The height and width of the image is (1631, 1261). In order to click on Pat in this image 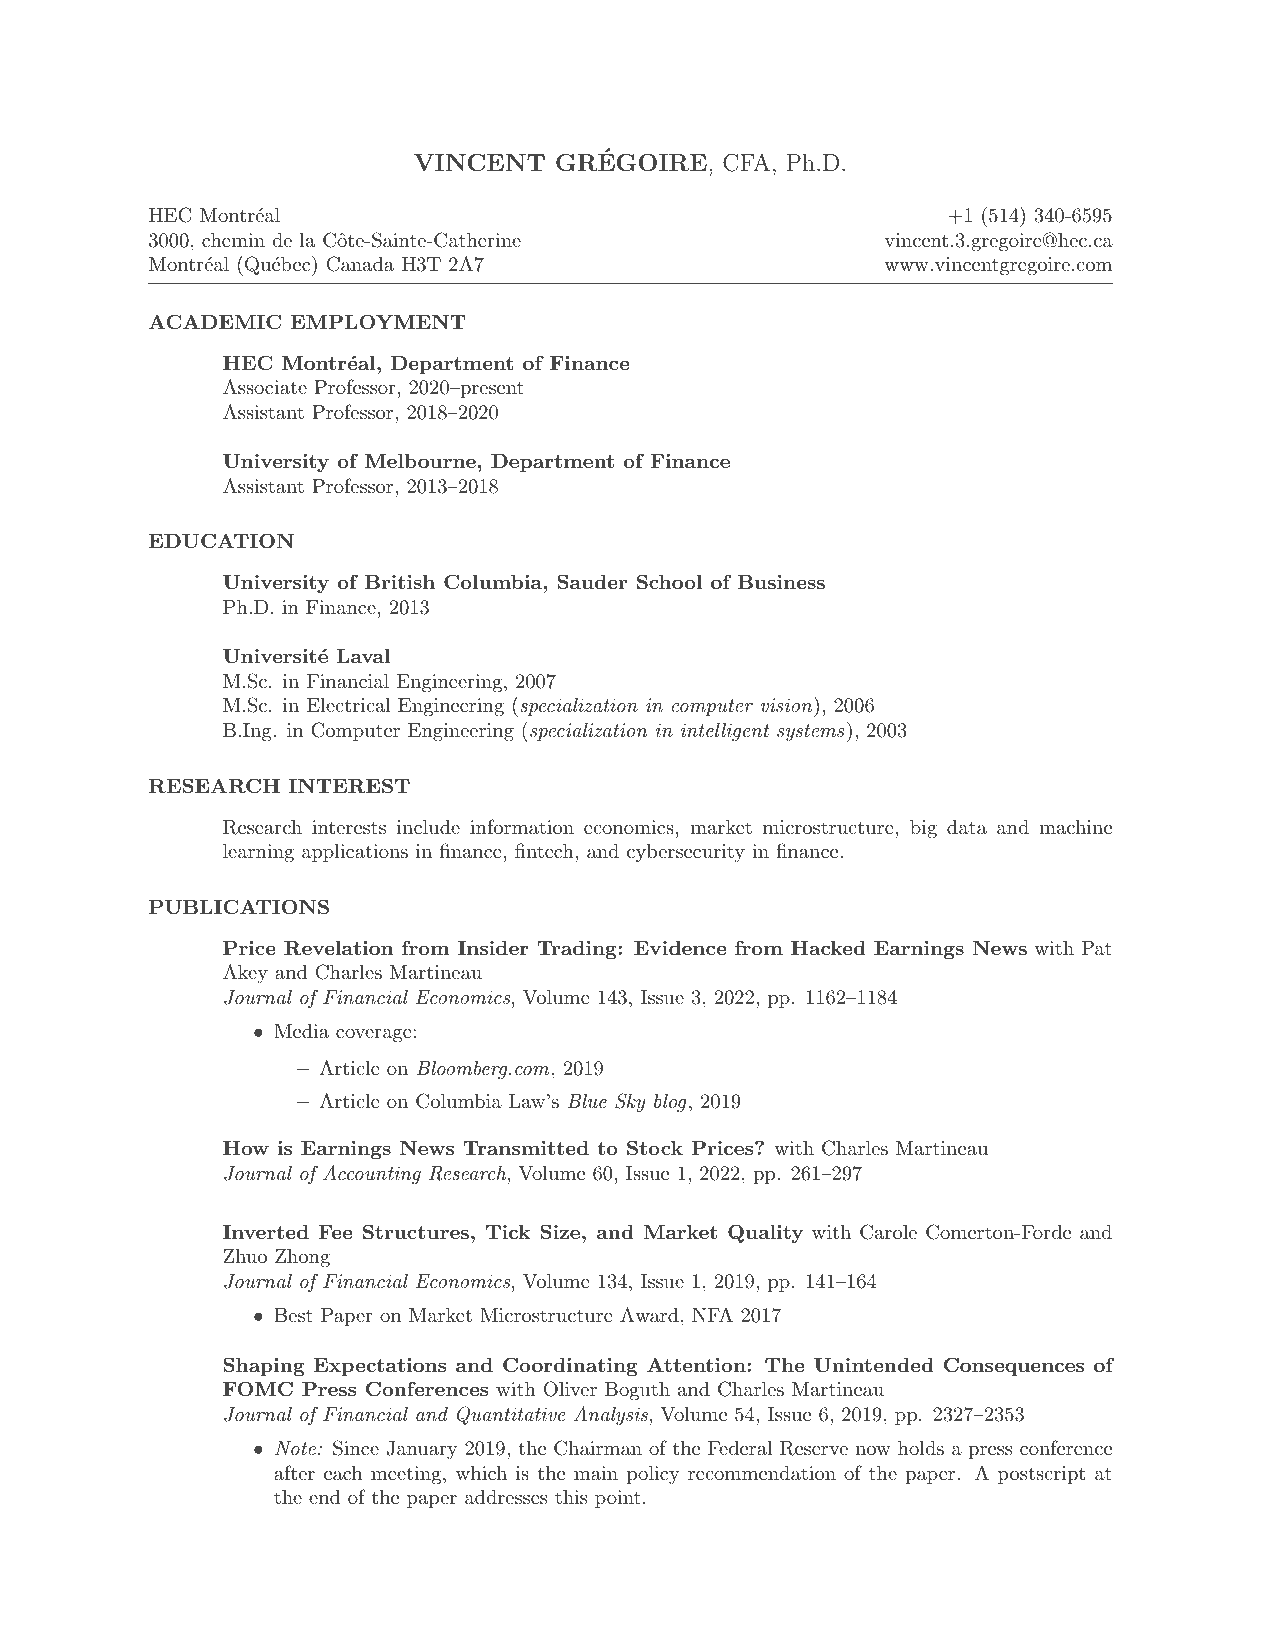, I will do `click(1097, 948)`.
